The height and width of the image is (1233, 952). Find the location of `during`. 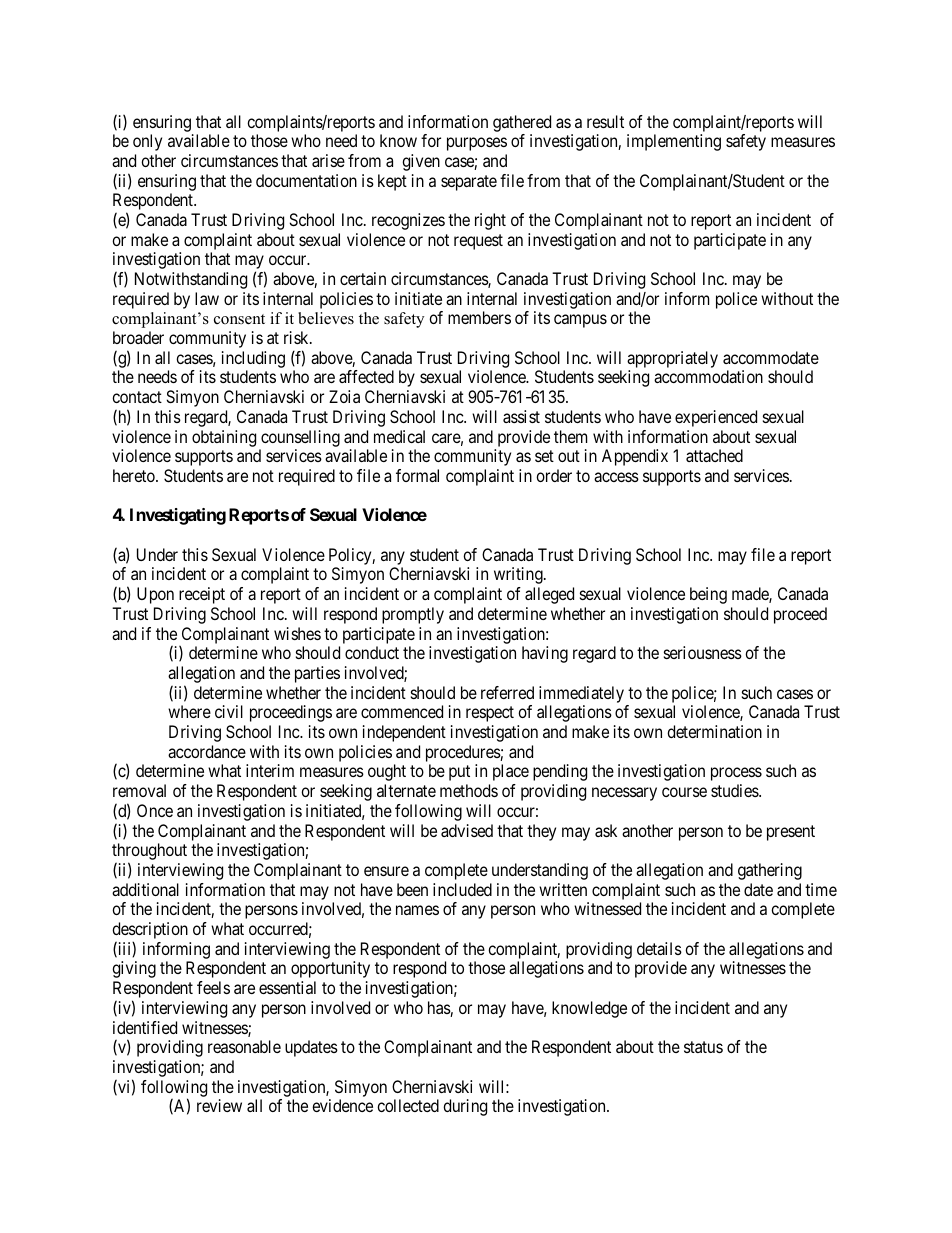

during is located at coordinates (465, 1107).
